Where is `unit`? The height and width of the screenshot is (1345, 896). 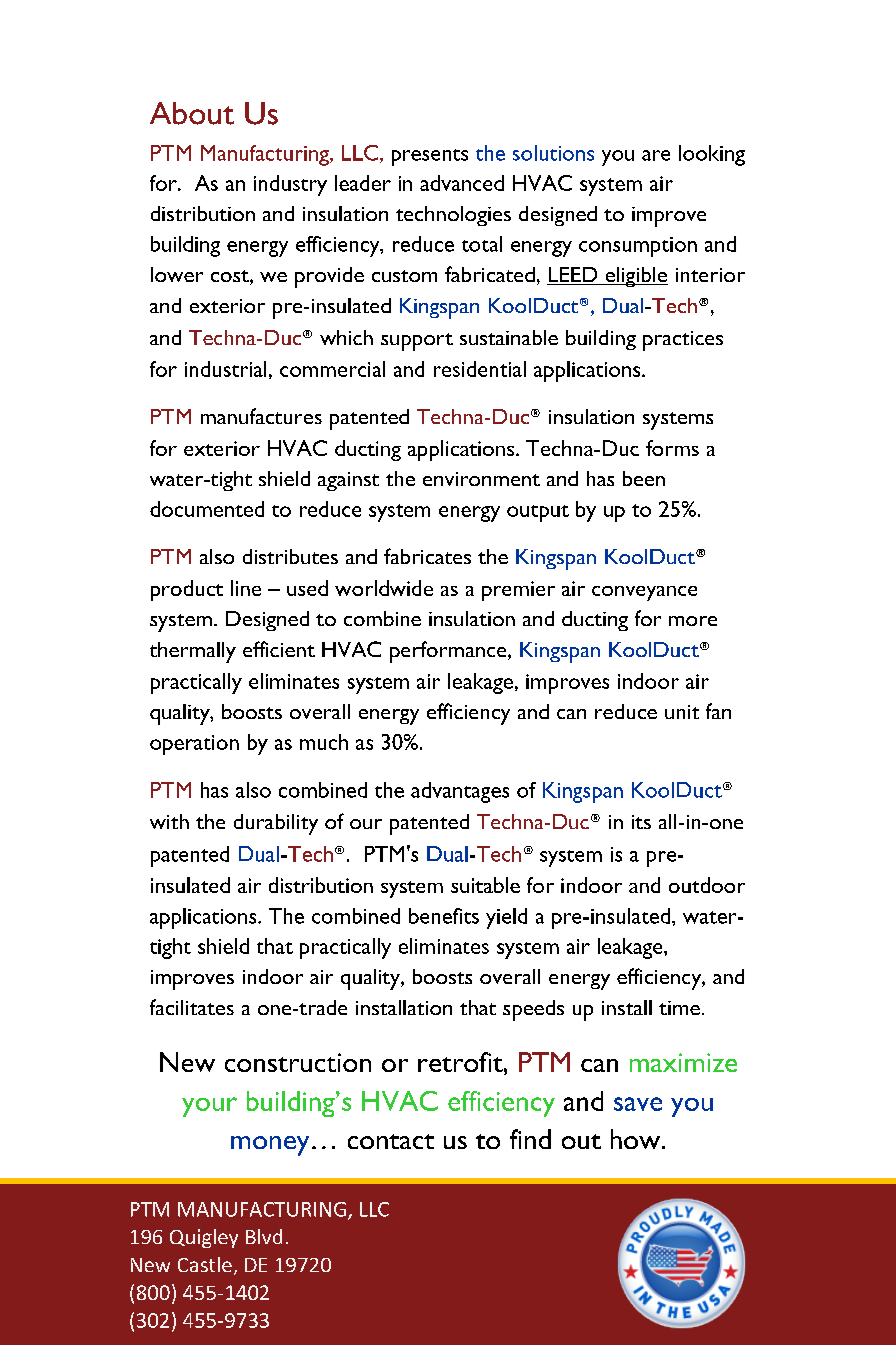
unit is located at coordinates (682, 712).
